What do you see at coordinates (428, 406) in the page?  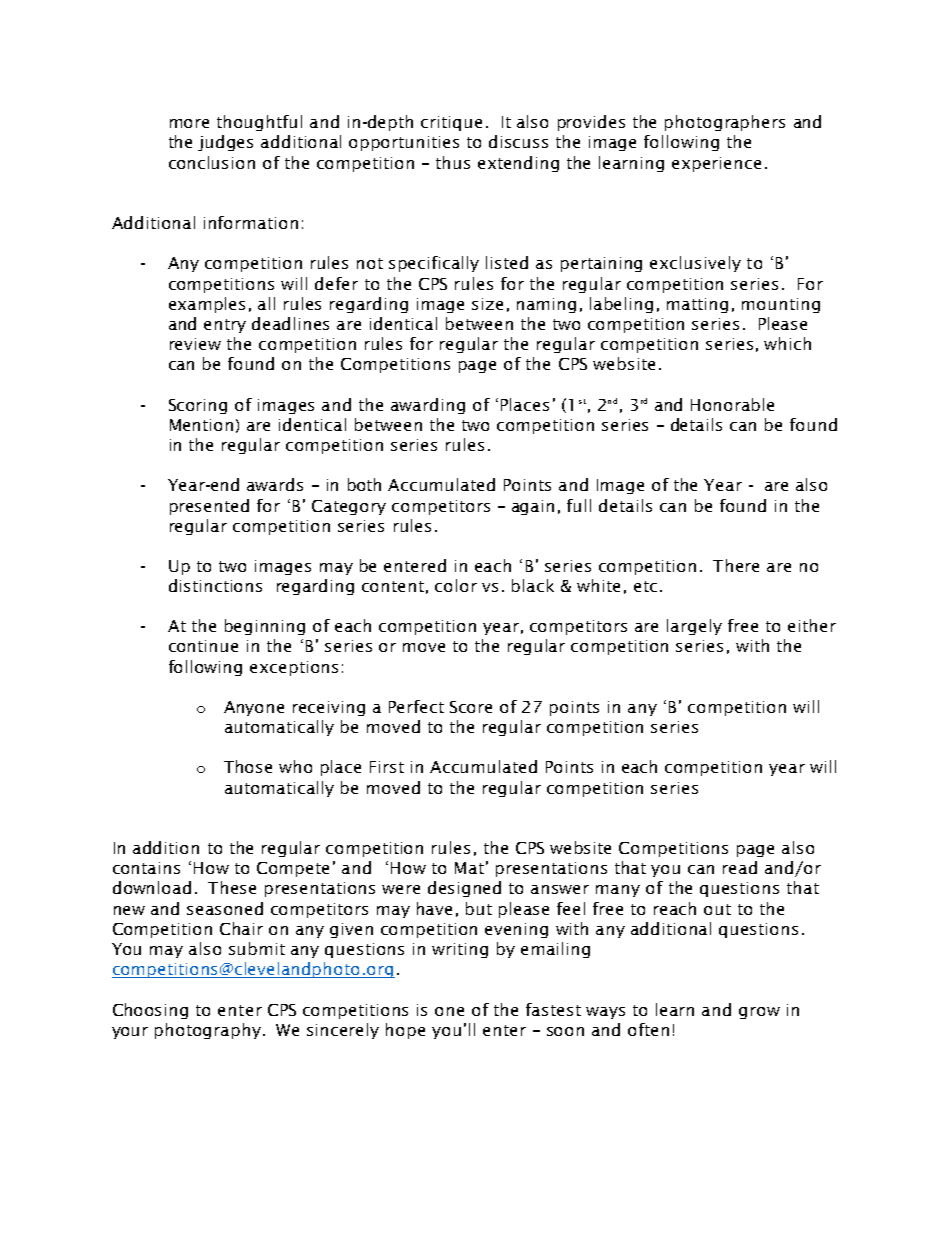 I see `awarding` at bounding box center [428, 406].
